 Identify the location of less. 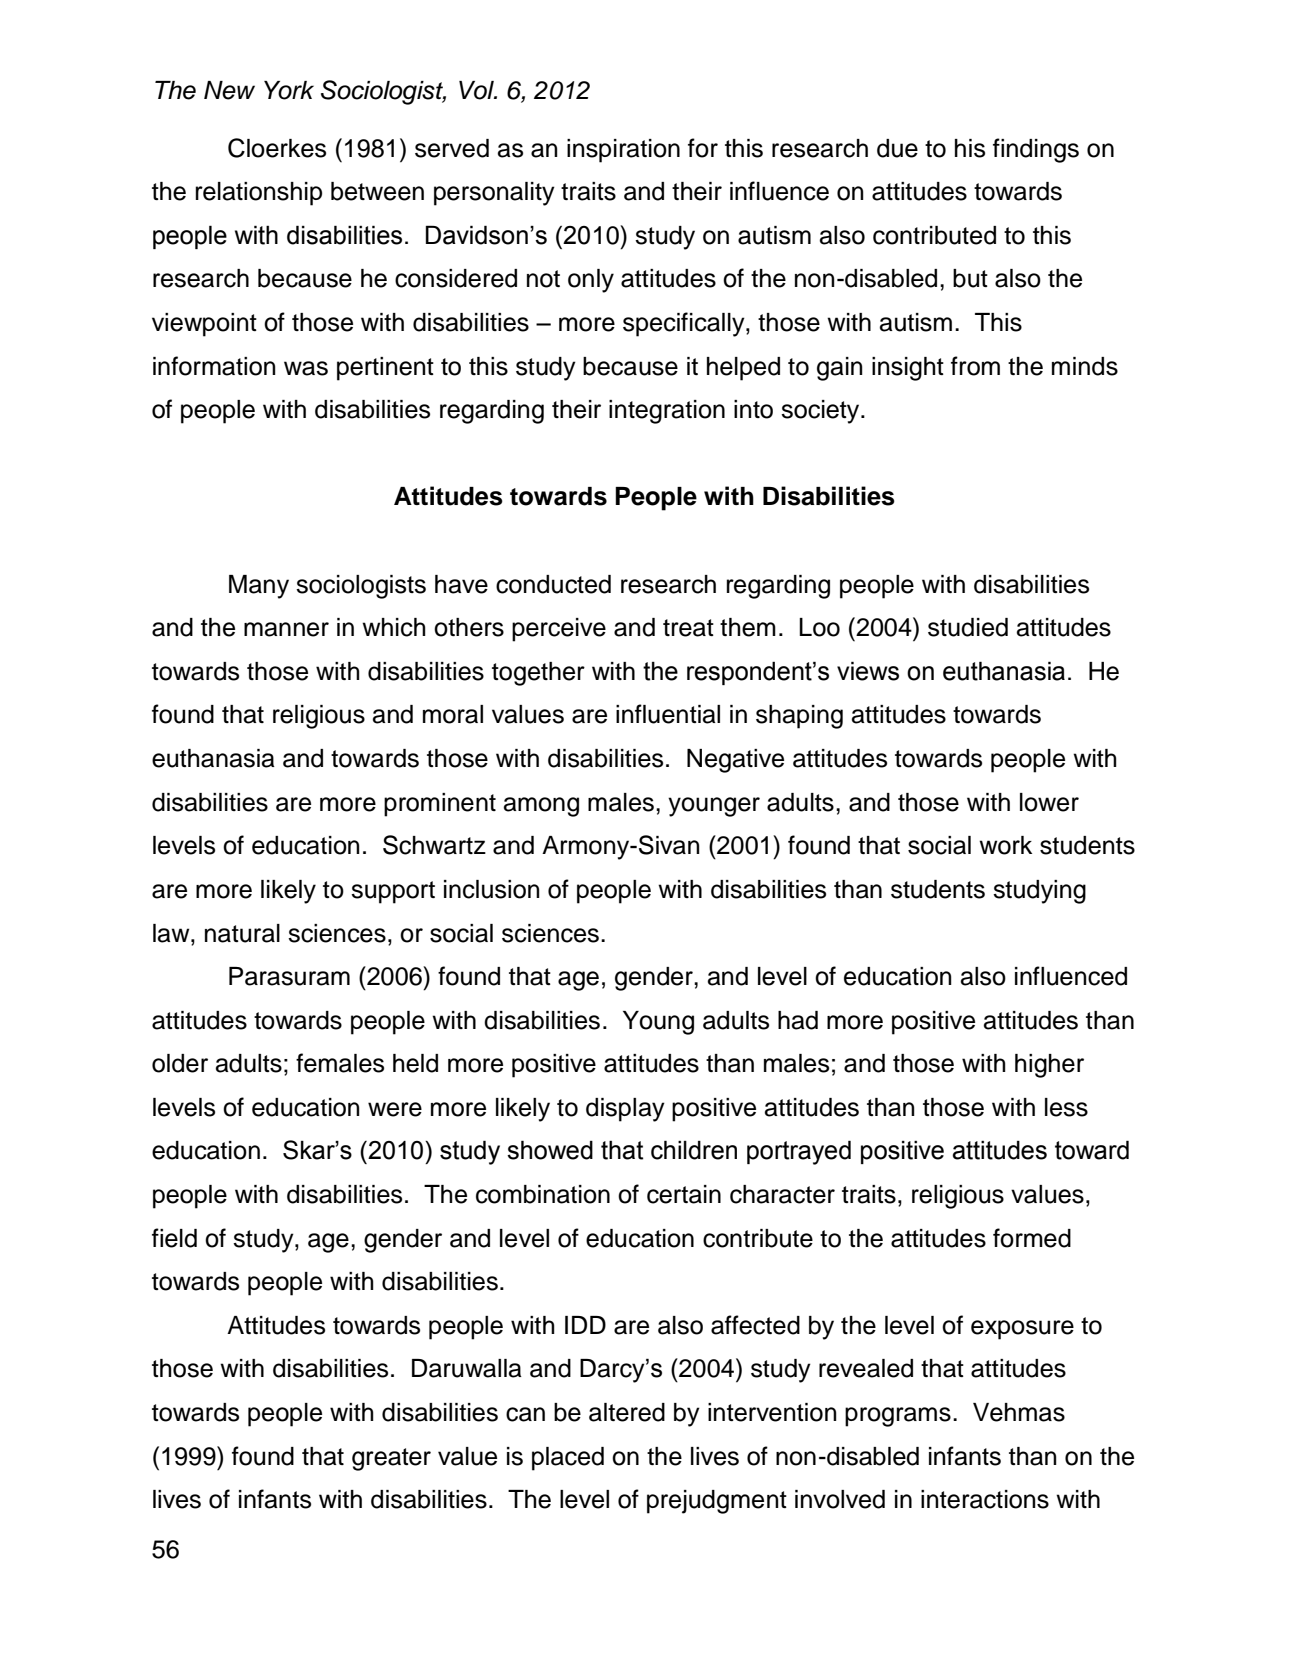
(1066, 1107).
